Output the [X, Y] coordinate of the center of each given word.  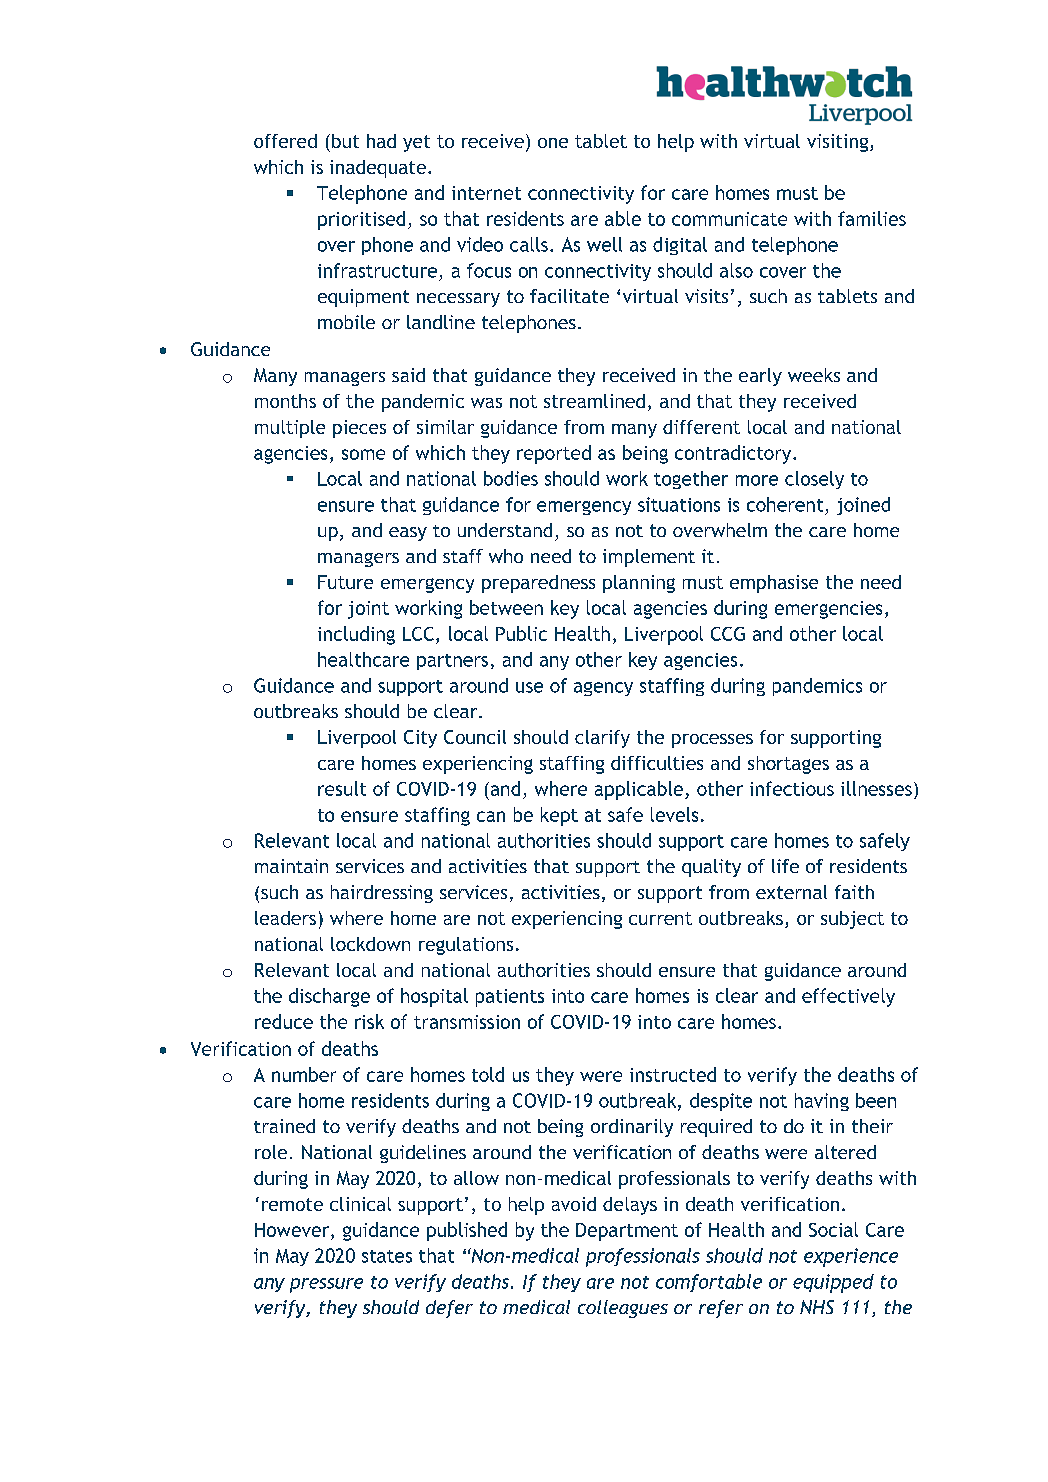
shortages [788, 765]
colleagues [623, 1309]
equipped [833, 1283]
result [342, 788]
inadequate [378, 169]
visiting [839, 143]
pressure [326, 1285]
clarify [602, 739]
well [604, 244]
